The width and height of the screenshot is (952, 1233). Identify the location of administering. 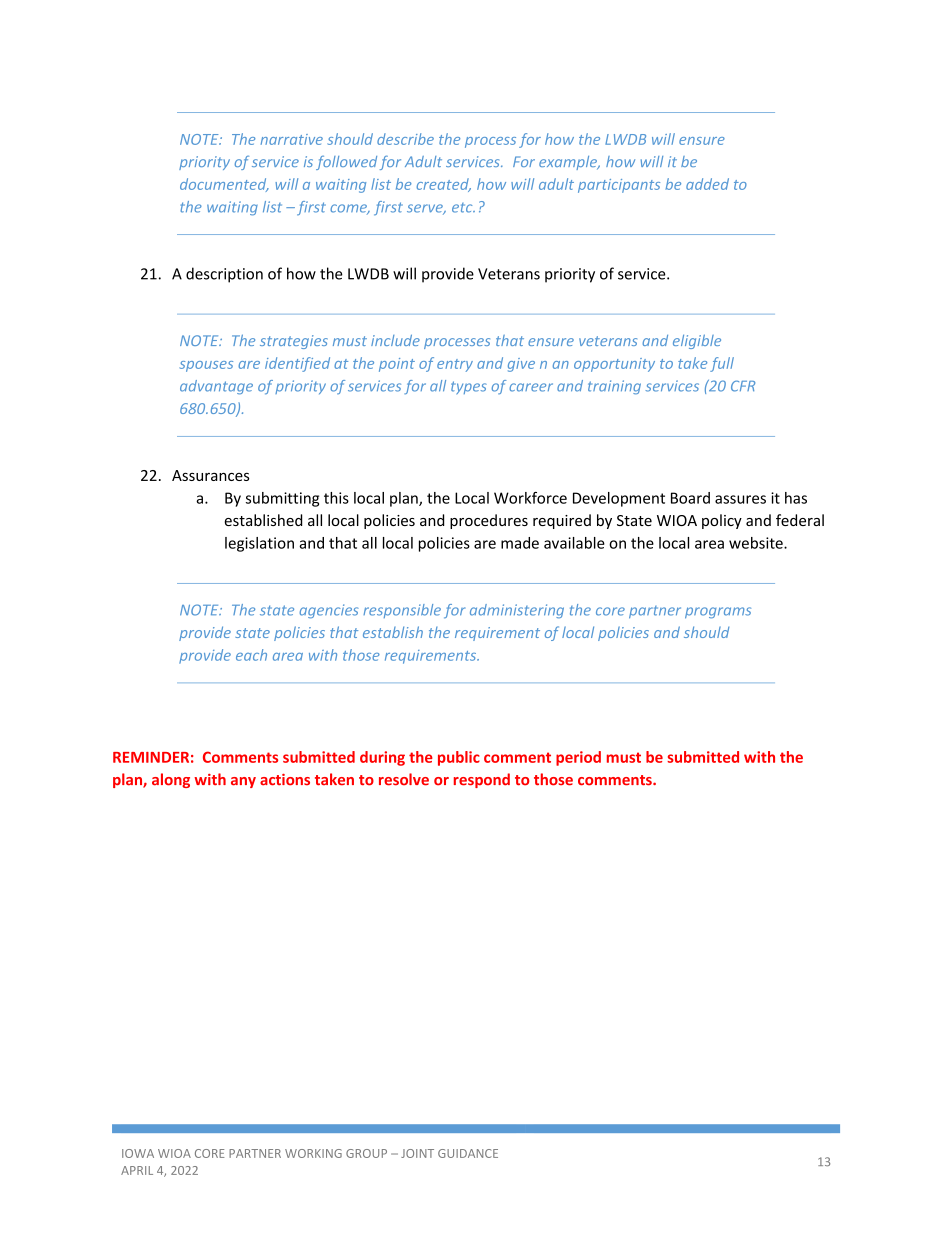
(517, 611).
